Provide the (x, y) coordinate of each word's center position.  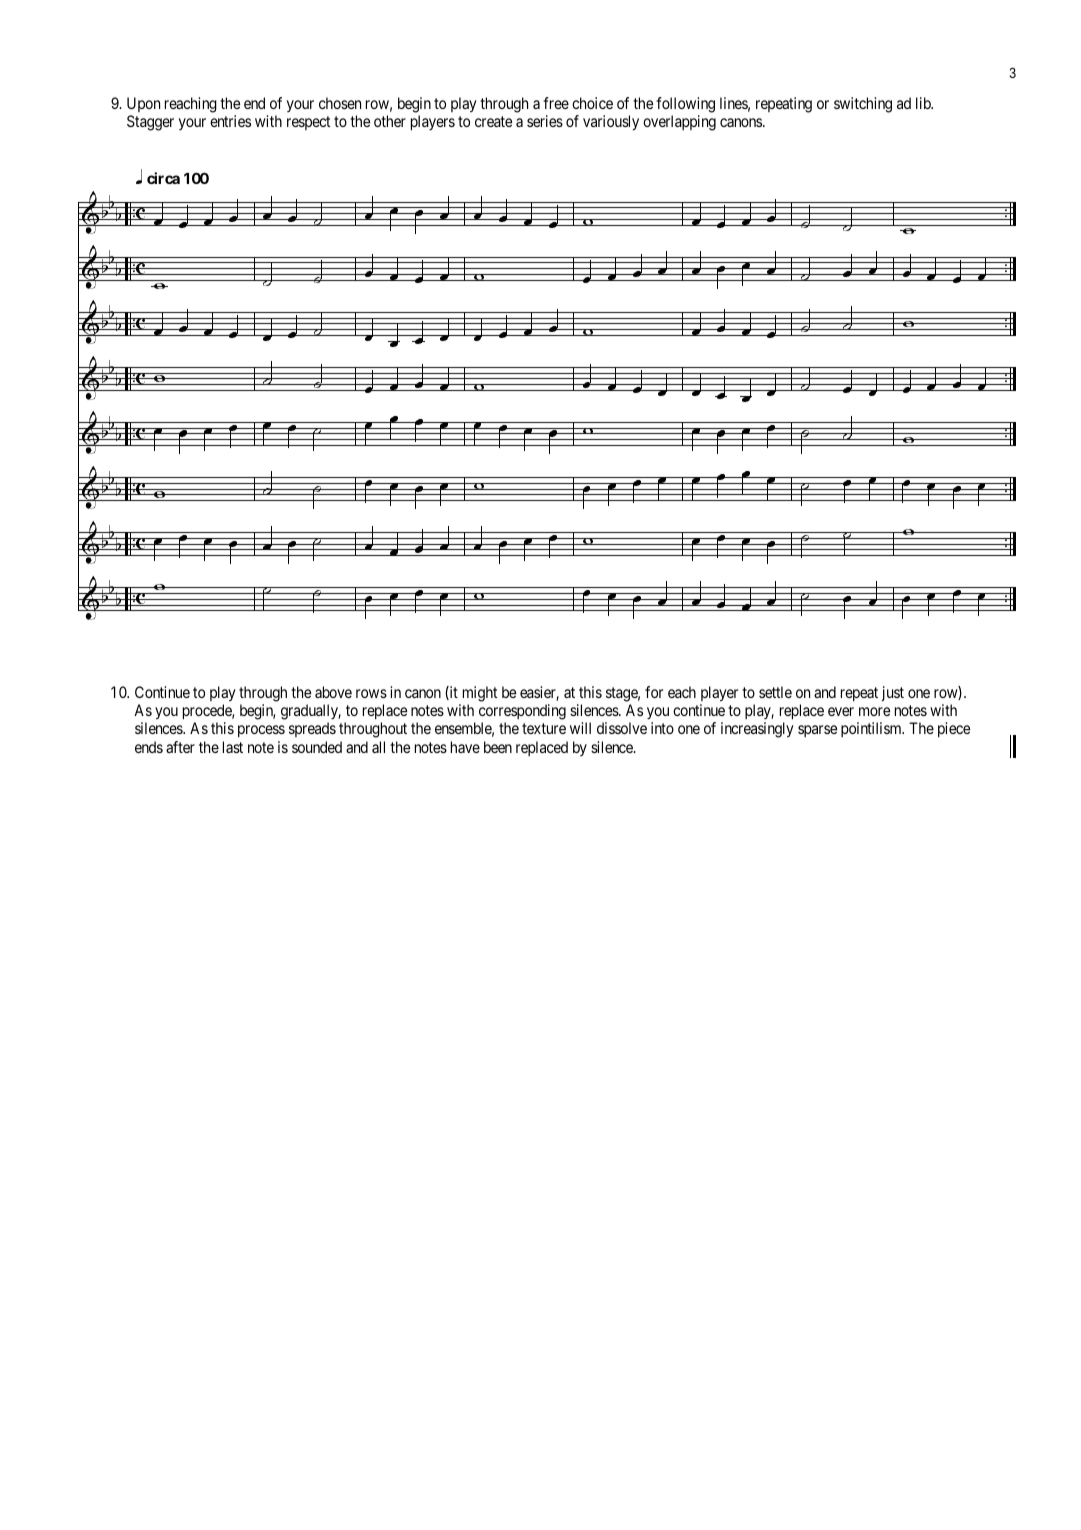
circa (163, 178)
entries (230, 121)
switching (863, 105)
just (893, 693)
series (545, 121)
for (654, 692)
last (233, 747)
